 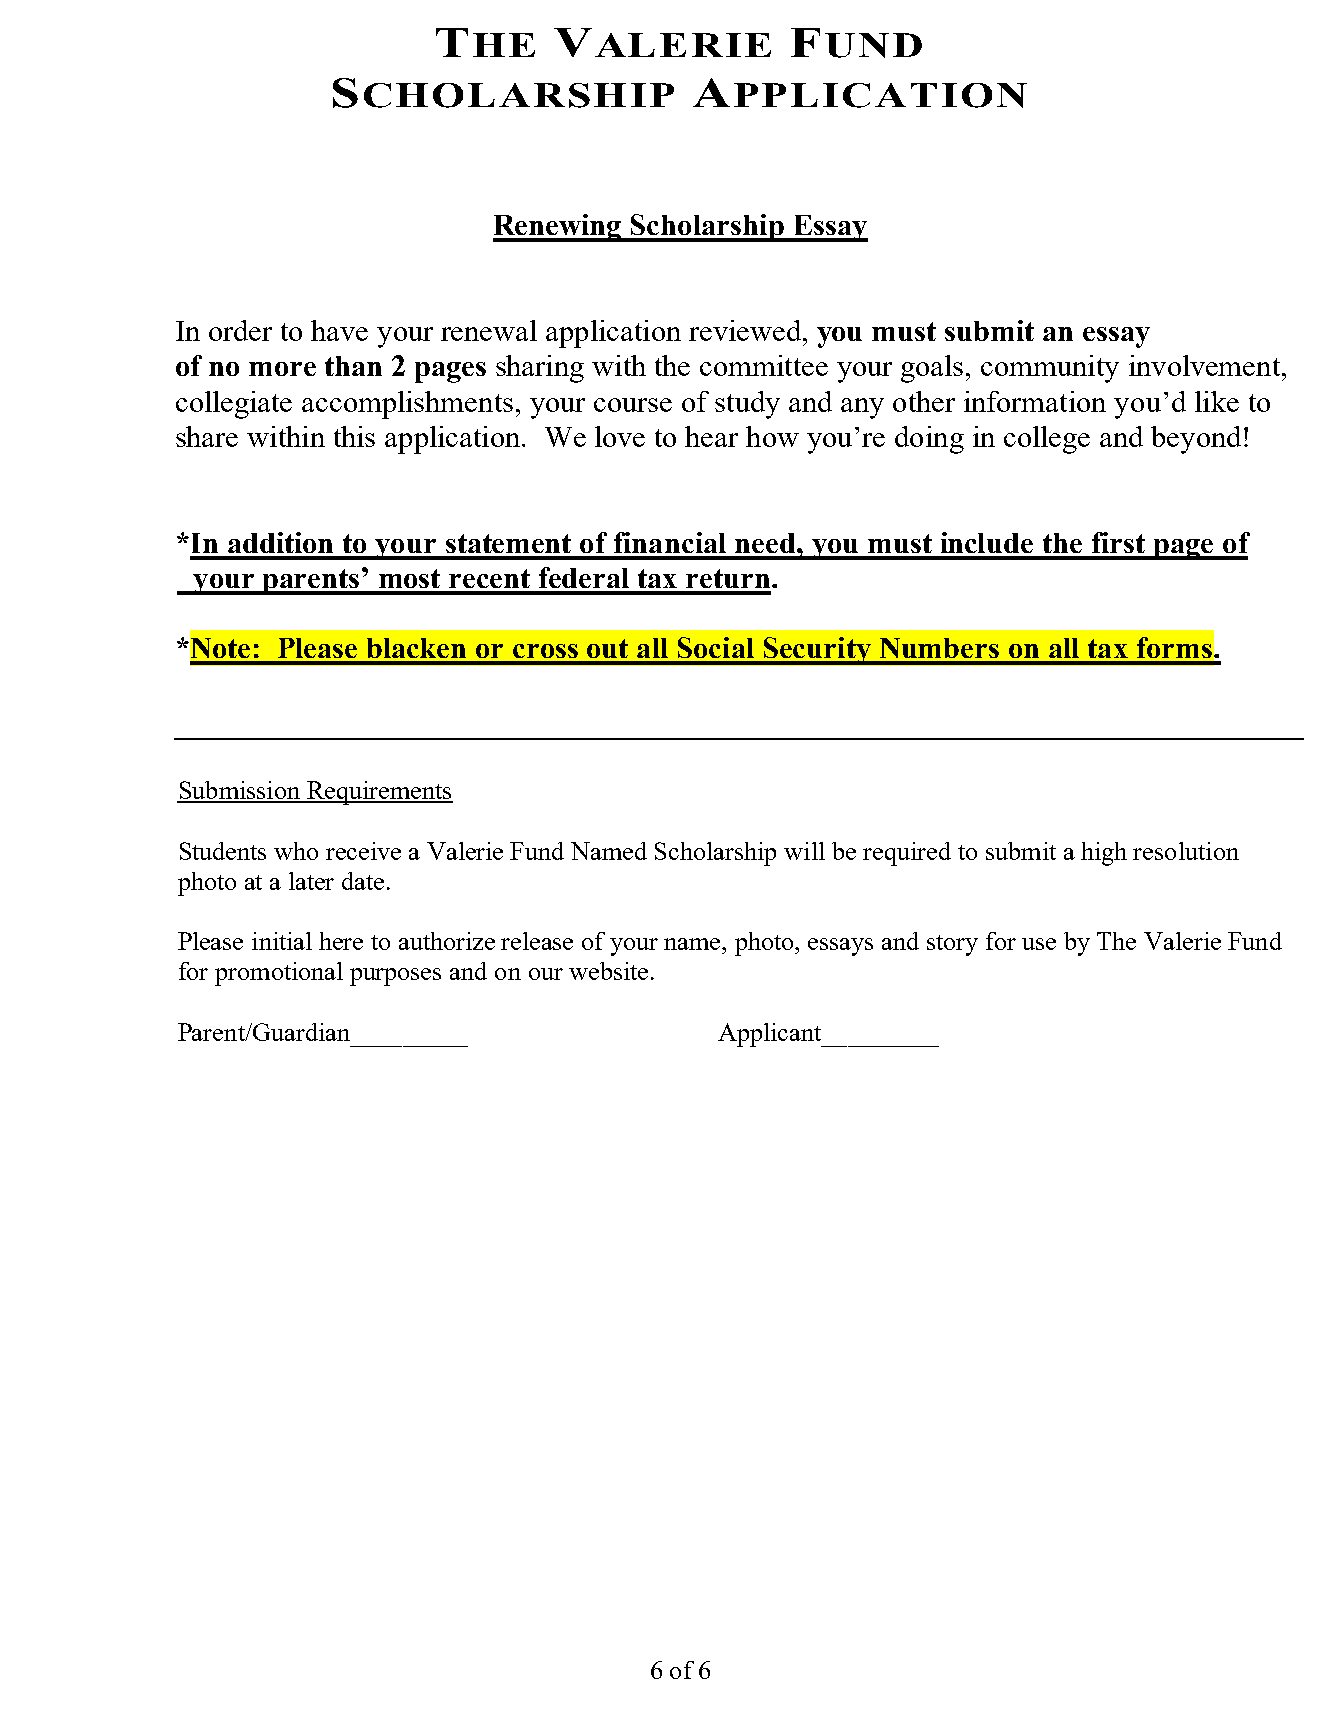 What do you see at coordinates (608, 971) in the image?
I see `website` at bounding box center [608, 971].
